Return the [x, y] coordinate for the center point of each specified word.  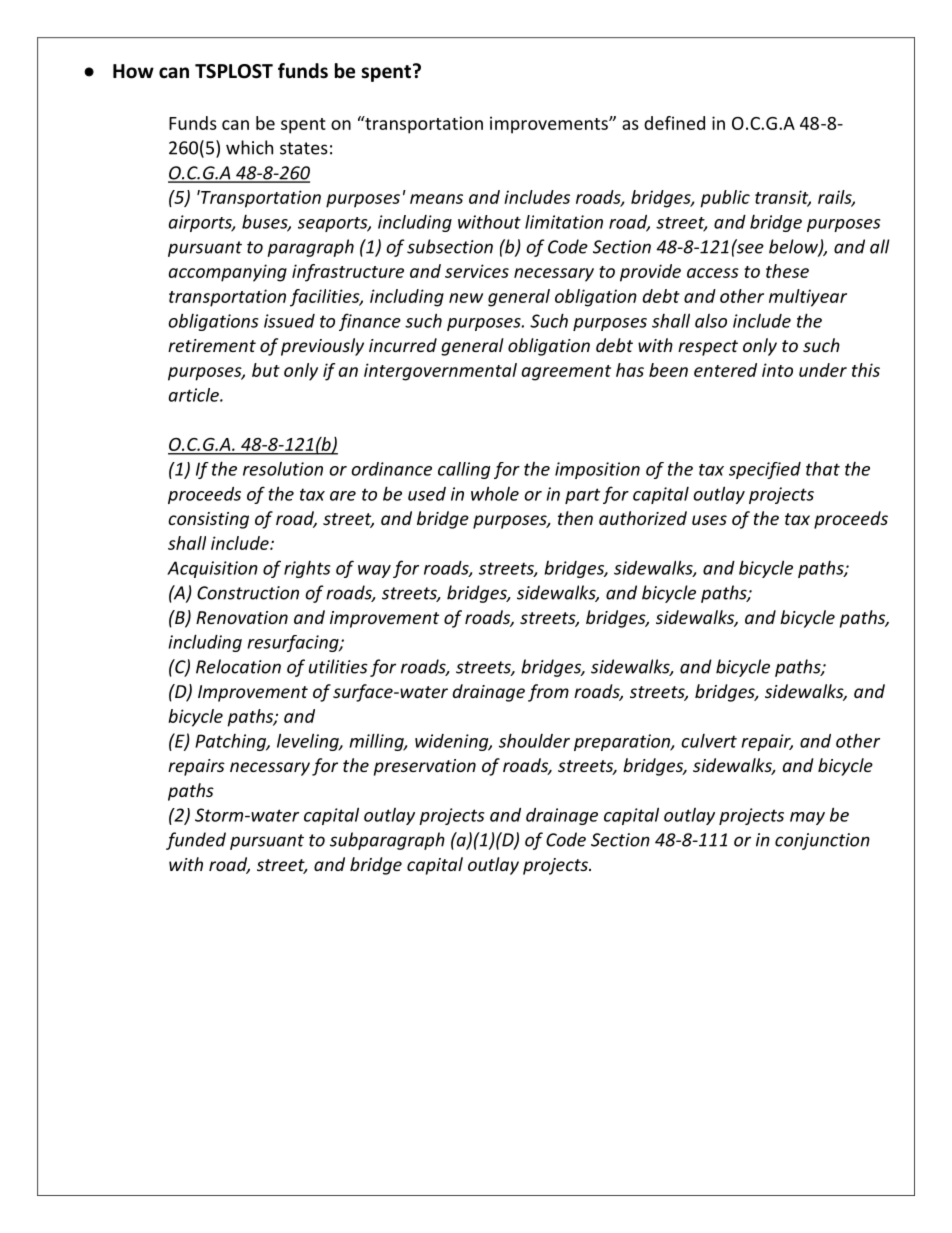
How [133, 71]
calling [464, 470]
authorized [643, 518]
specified [765, 470]
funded [196, 841]
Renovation [242, 617]
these [787, 271]
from [548, 693]
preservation [425, 767]
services [477, 271]
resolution [283, 469]
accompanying [228, 273]
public [725, 199]
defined [674, 123]
